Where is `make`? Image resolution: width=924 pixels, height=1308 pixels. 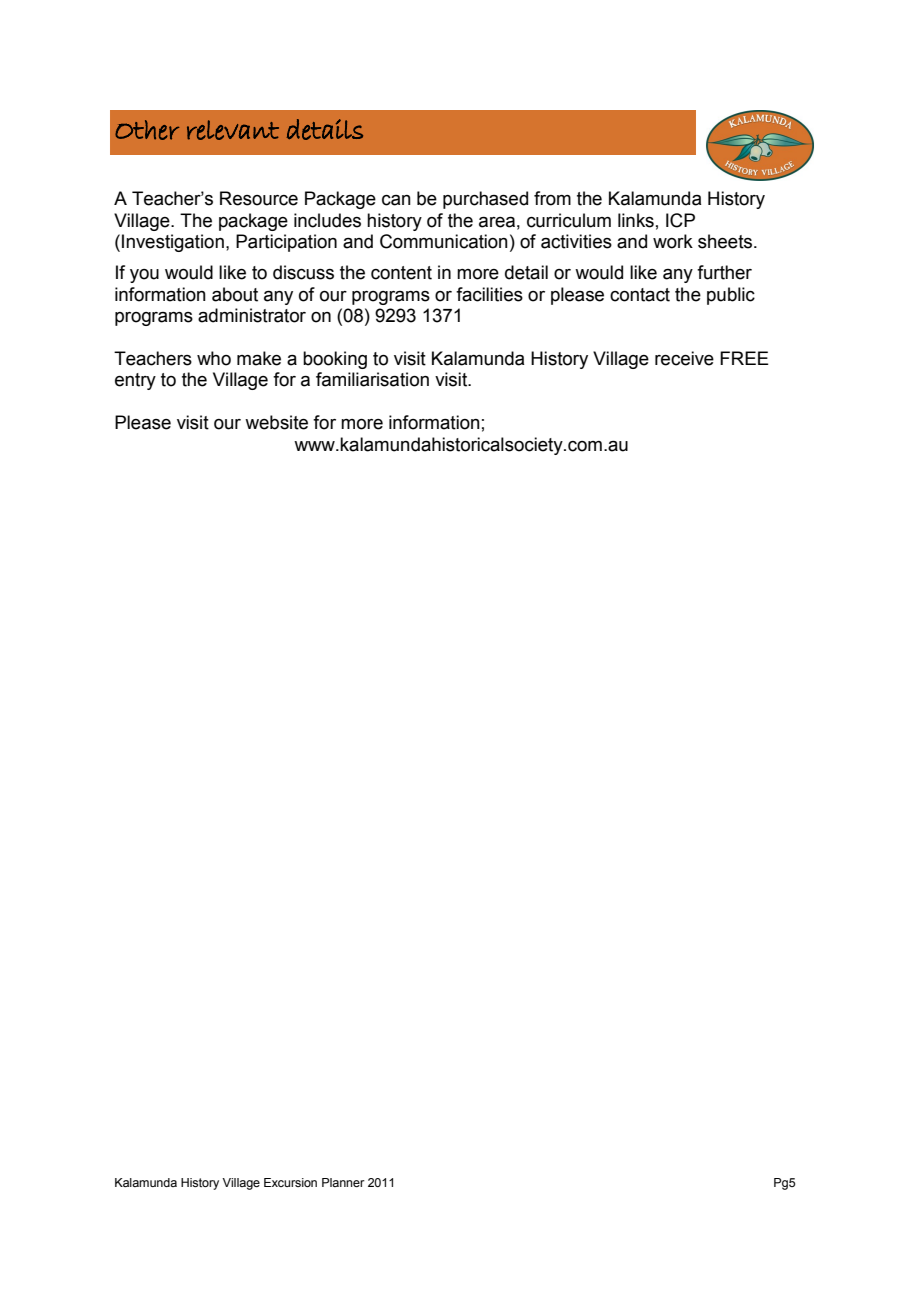 make is located at coordinates (259, 358).
